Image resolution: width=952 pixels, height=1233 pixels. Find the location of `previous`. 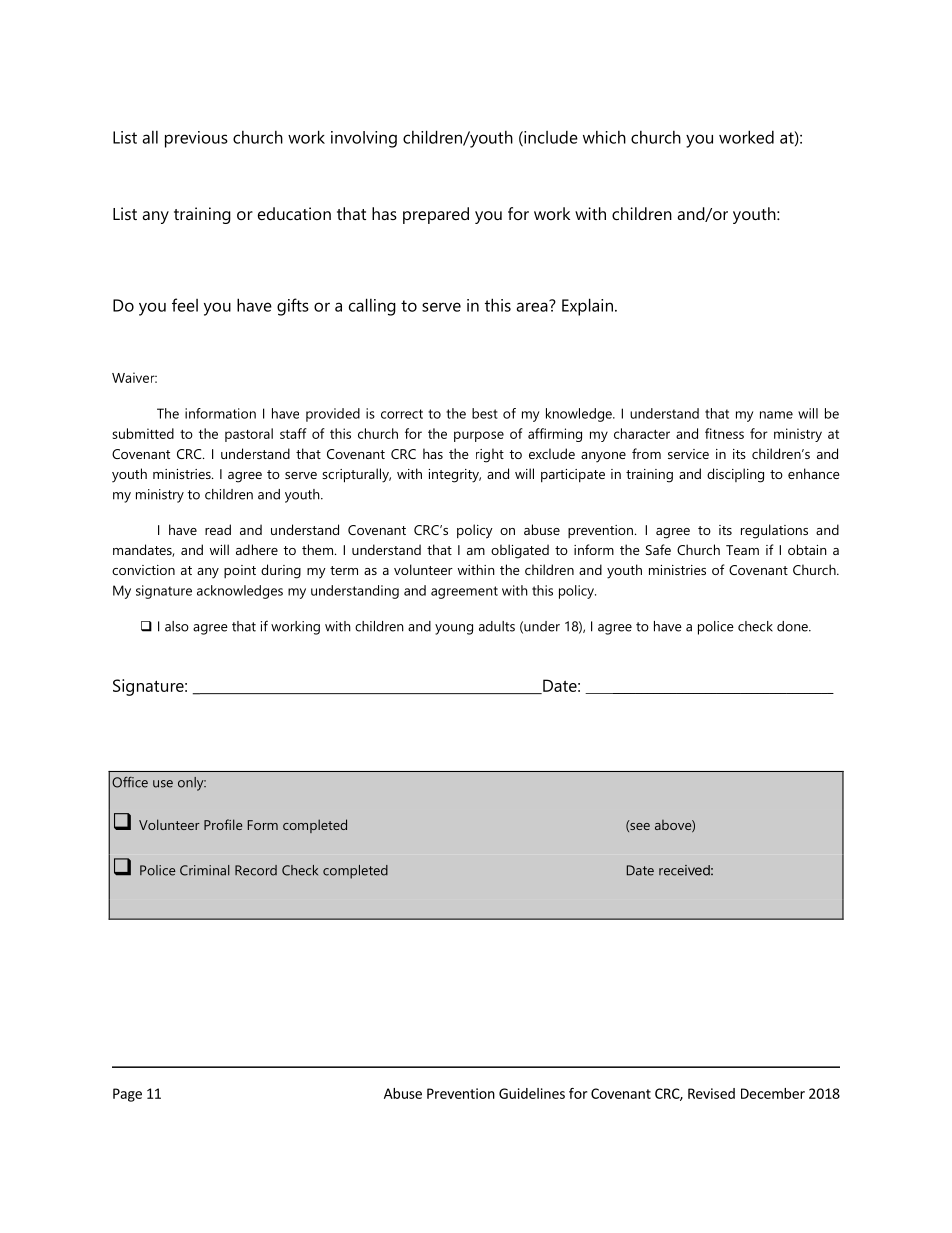

previous is located at coordinates (196, 139).
